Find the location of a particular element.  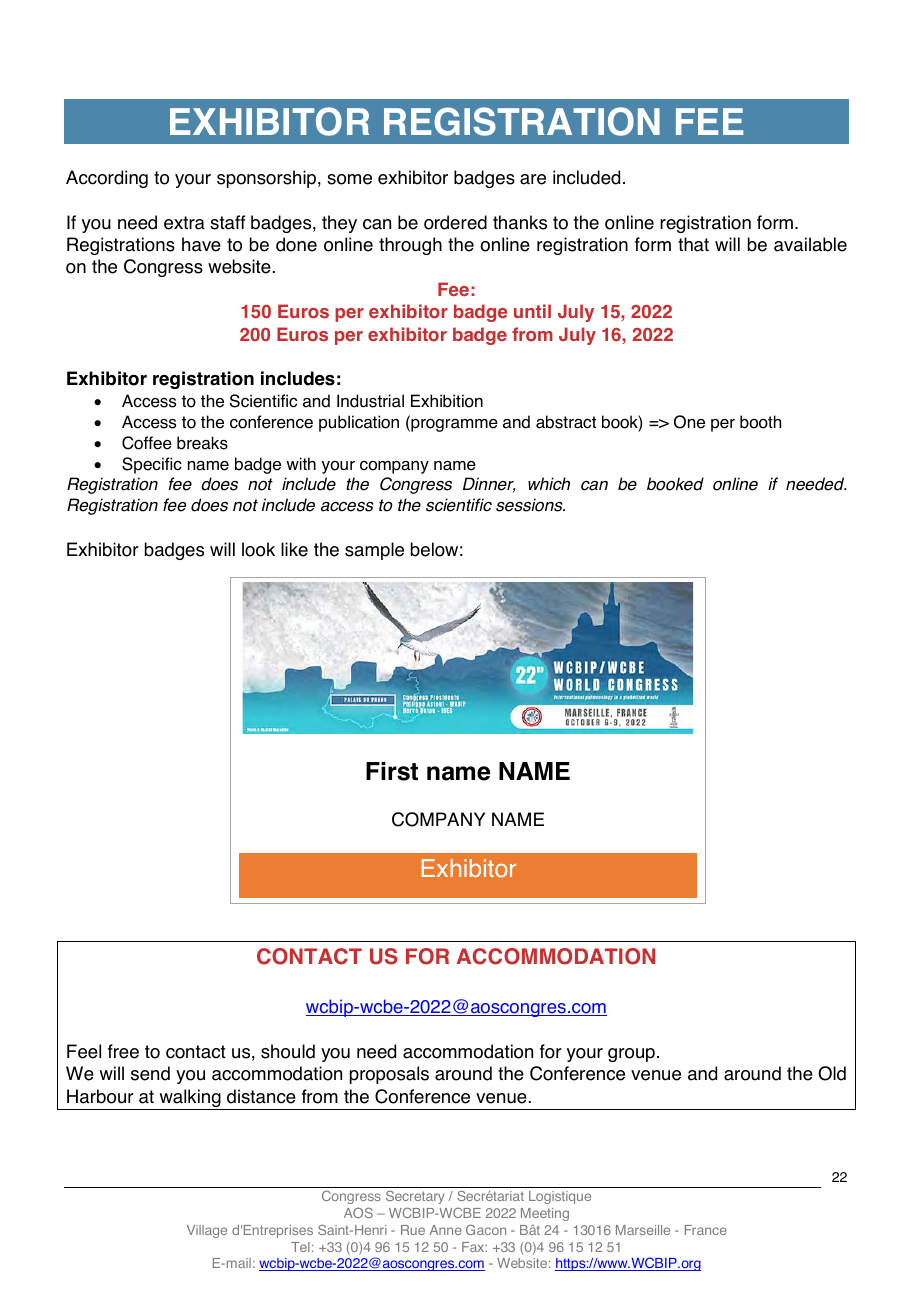

Village is located at coordinates (207, 1231).
